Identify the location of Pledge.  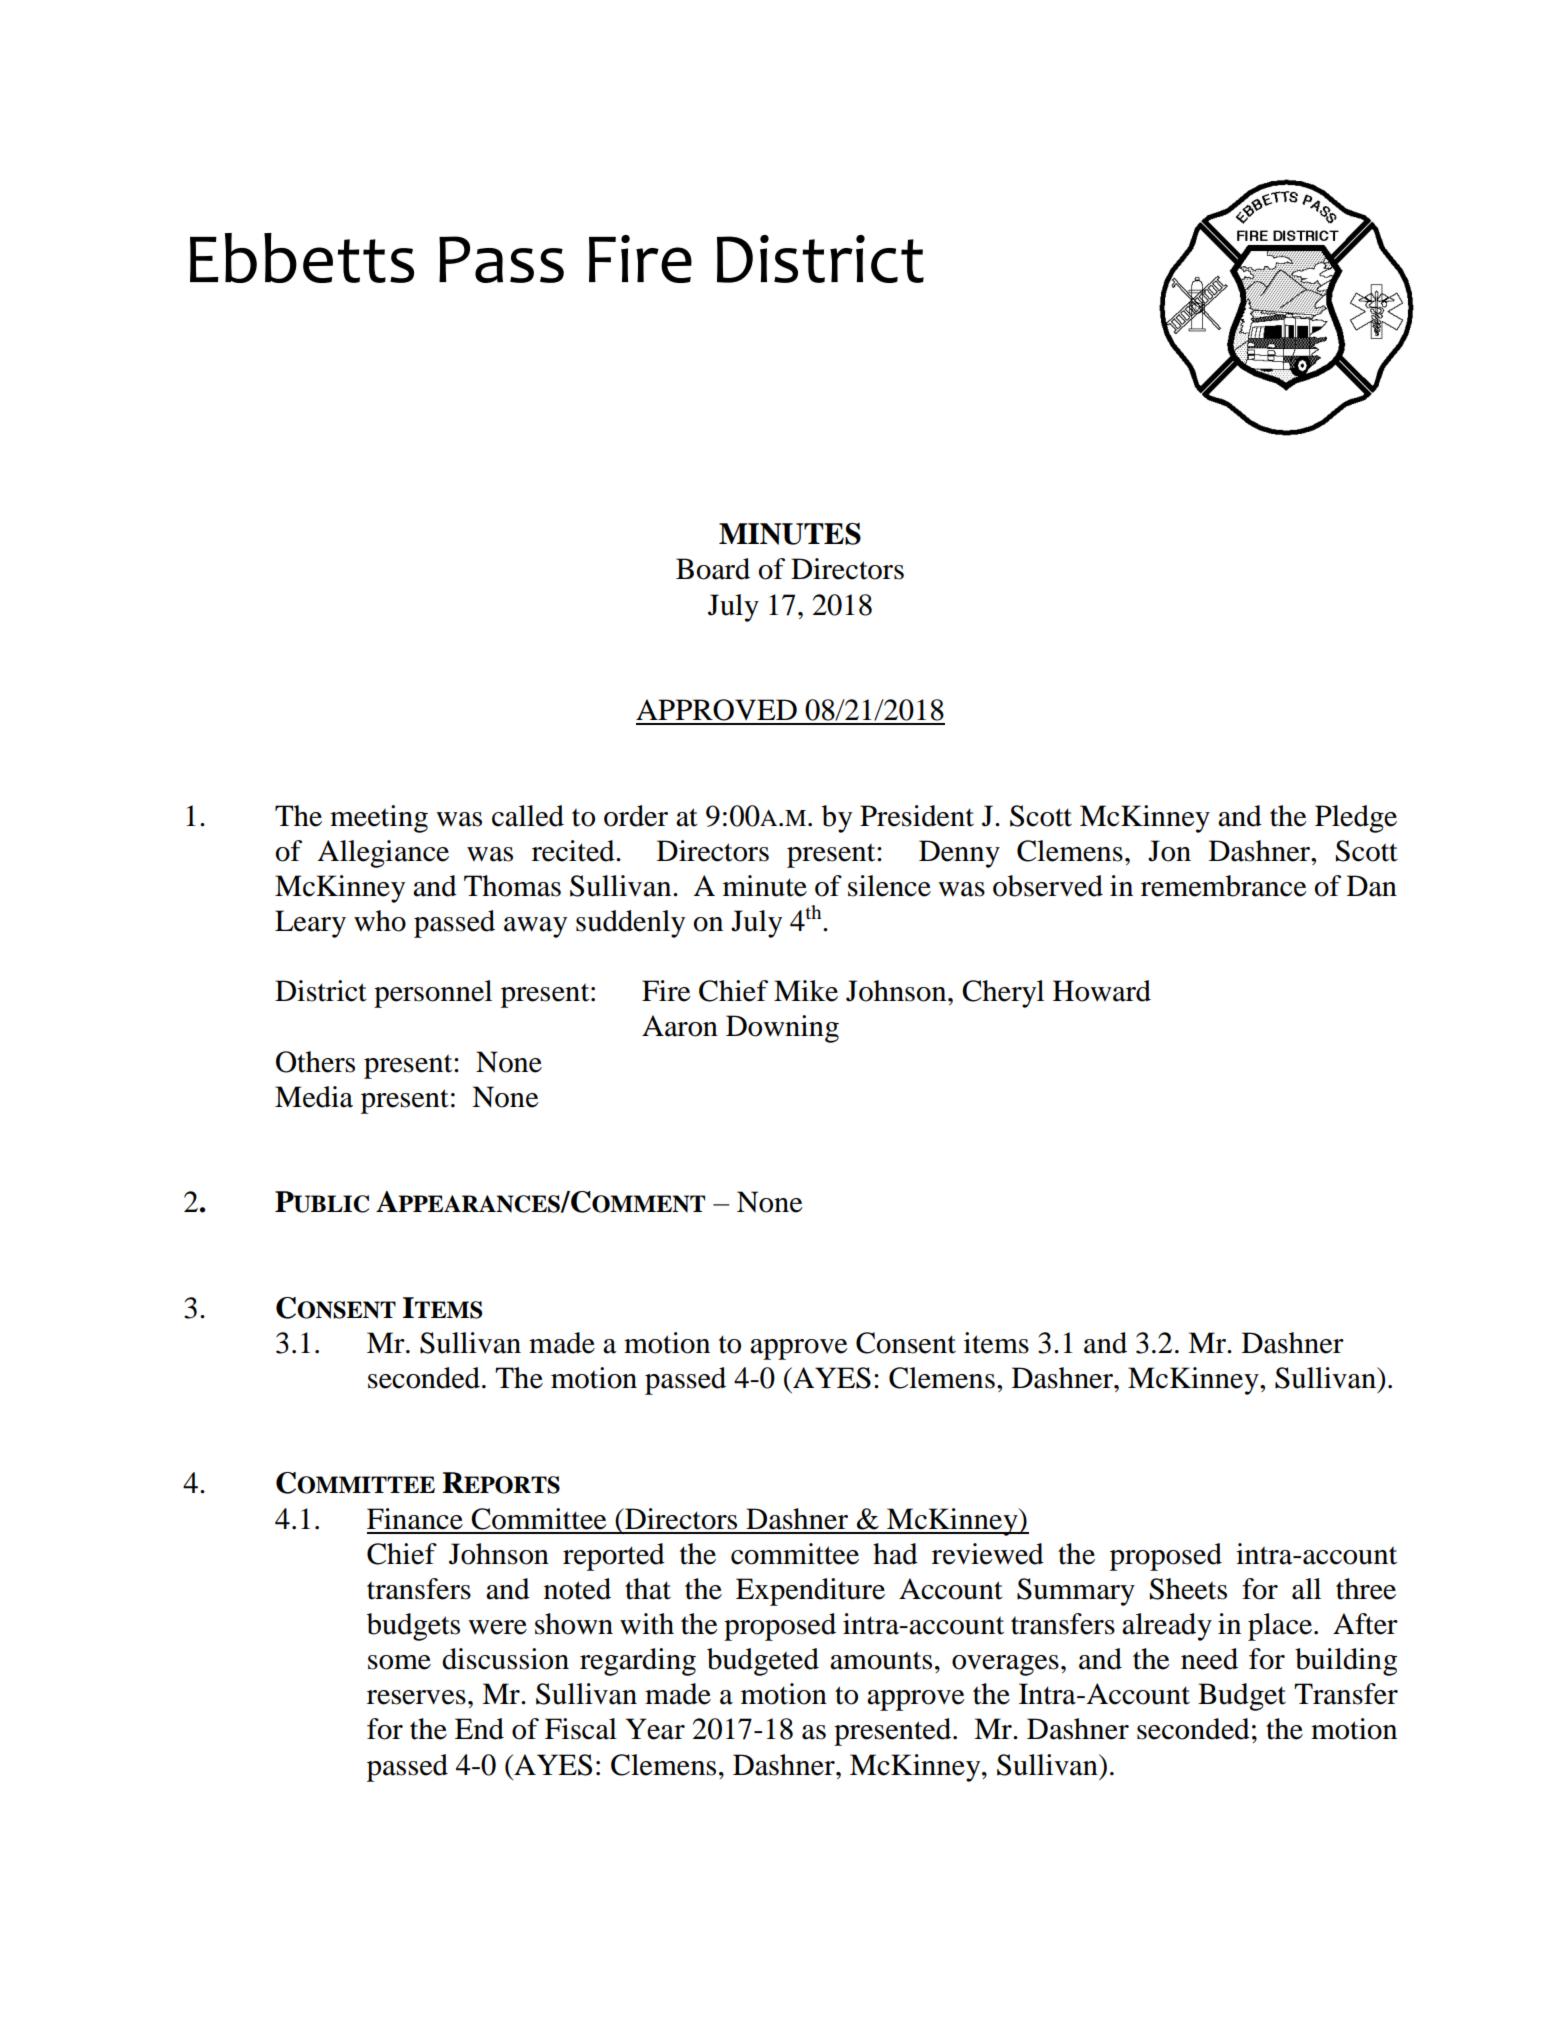
(1356, 819).
